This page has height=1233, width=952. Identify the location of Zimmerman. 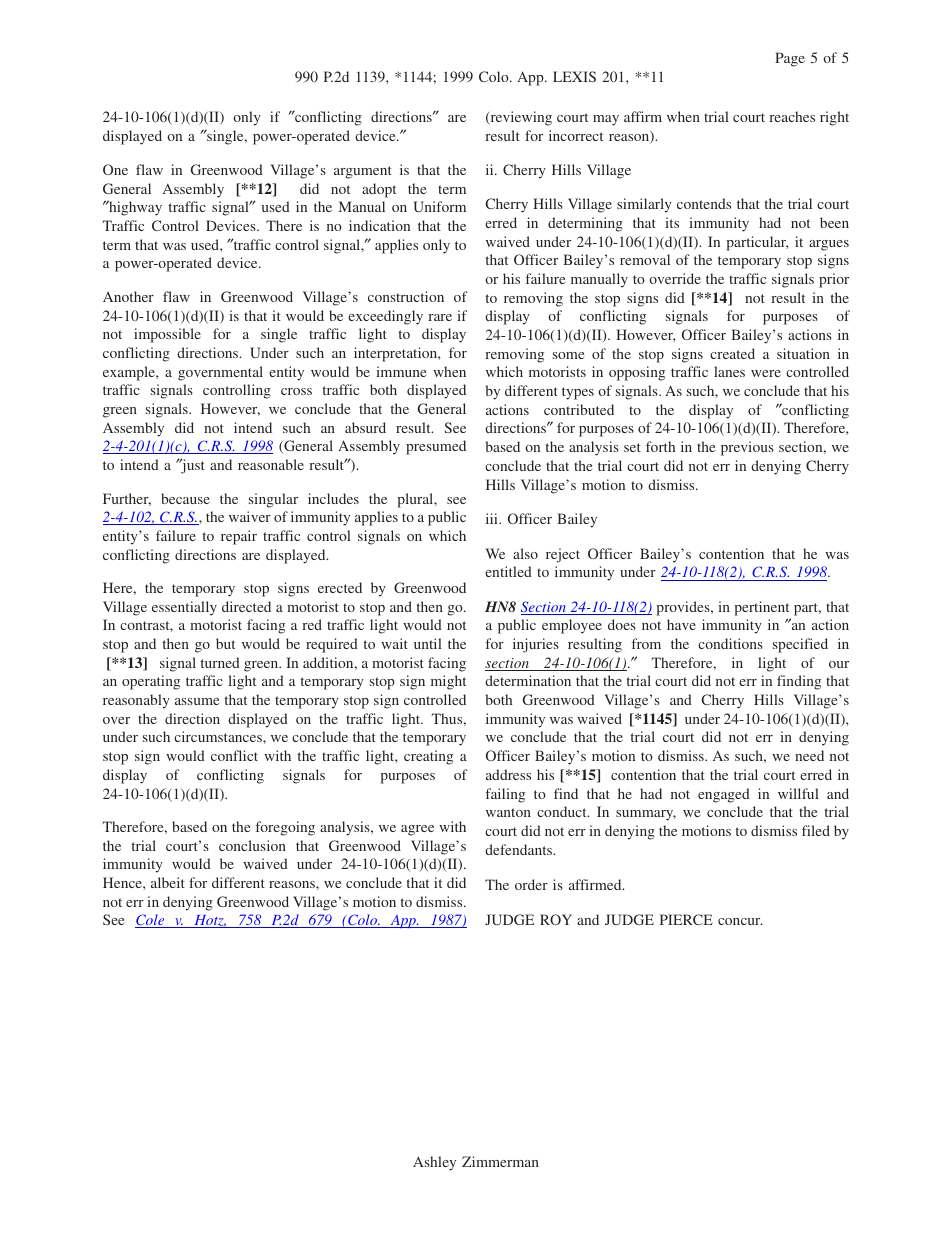
(500, 1161).
